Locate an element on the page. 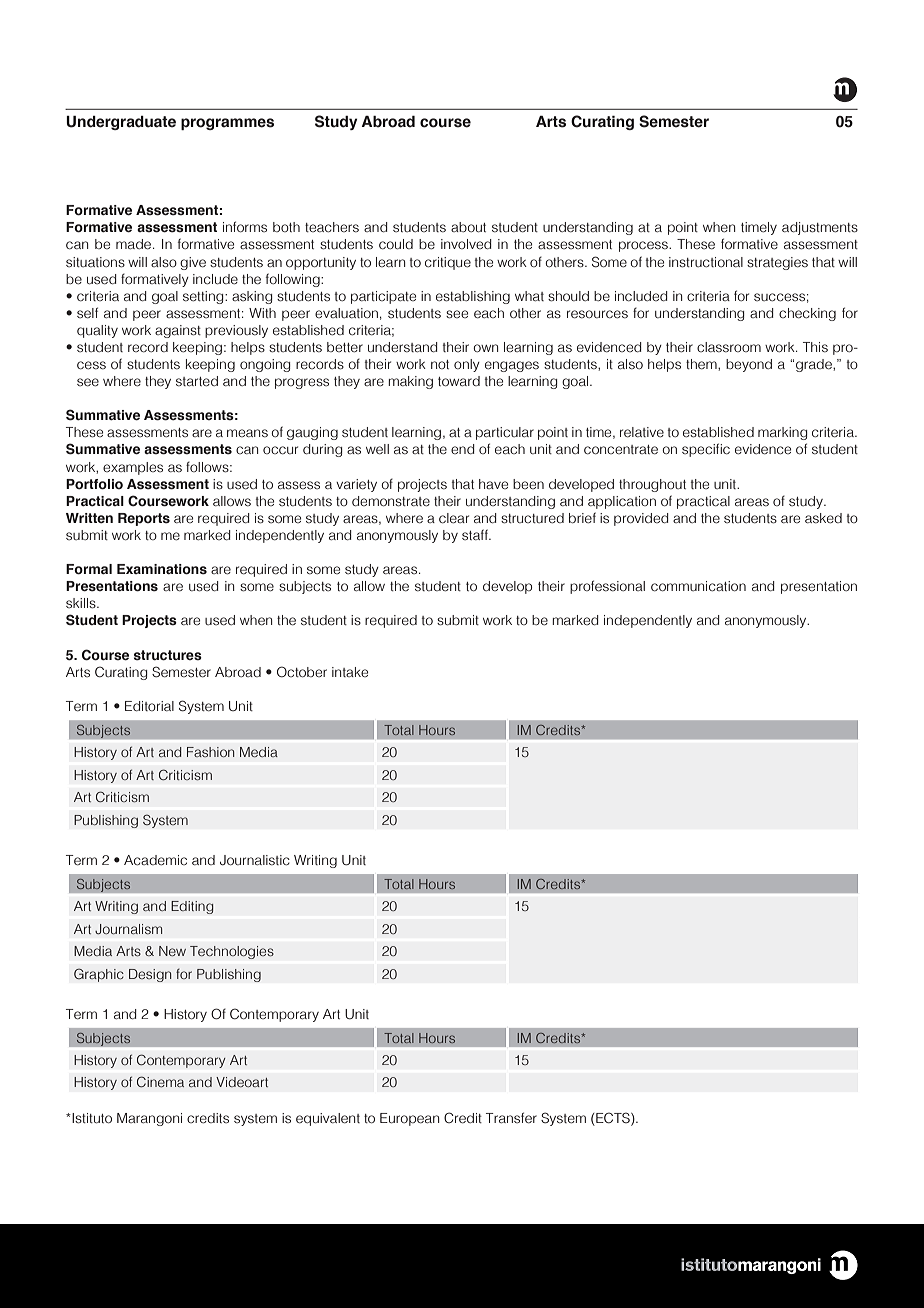 The image size is (924, 1308). Fashion is located at coordinates (210, 752).
